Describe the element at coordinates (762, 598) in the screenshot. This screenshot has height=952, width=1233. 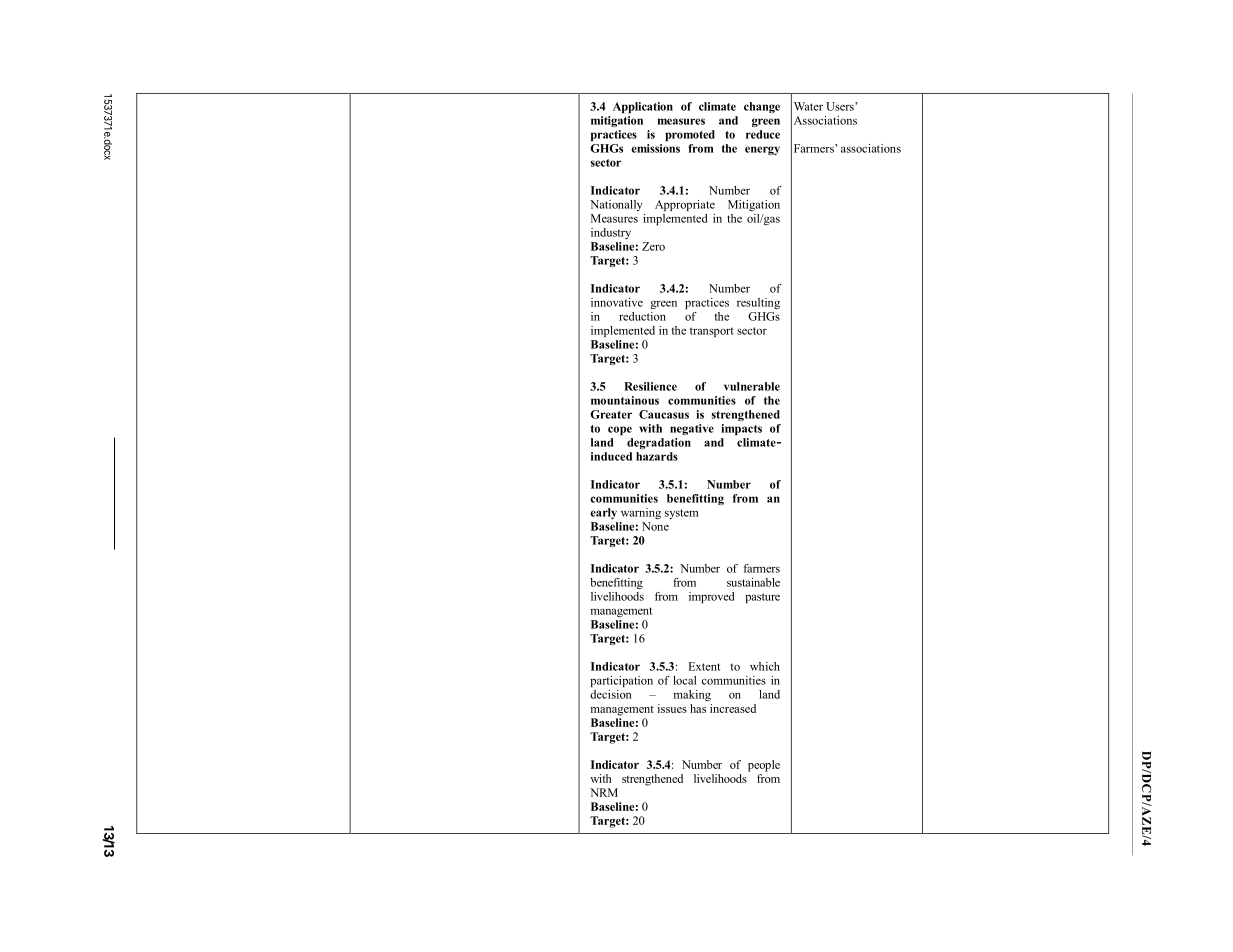
I see `pasture` at that location.
